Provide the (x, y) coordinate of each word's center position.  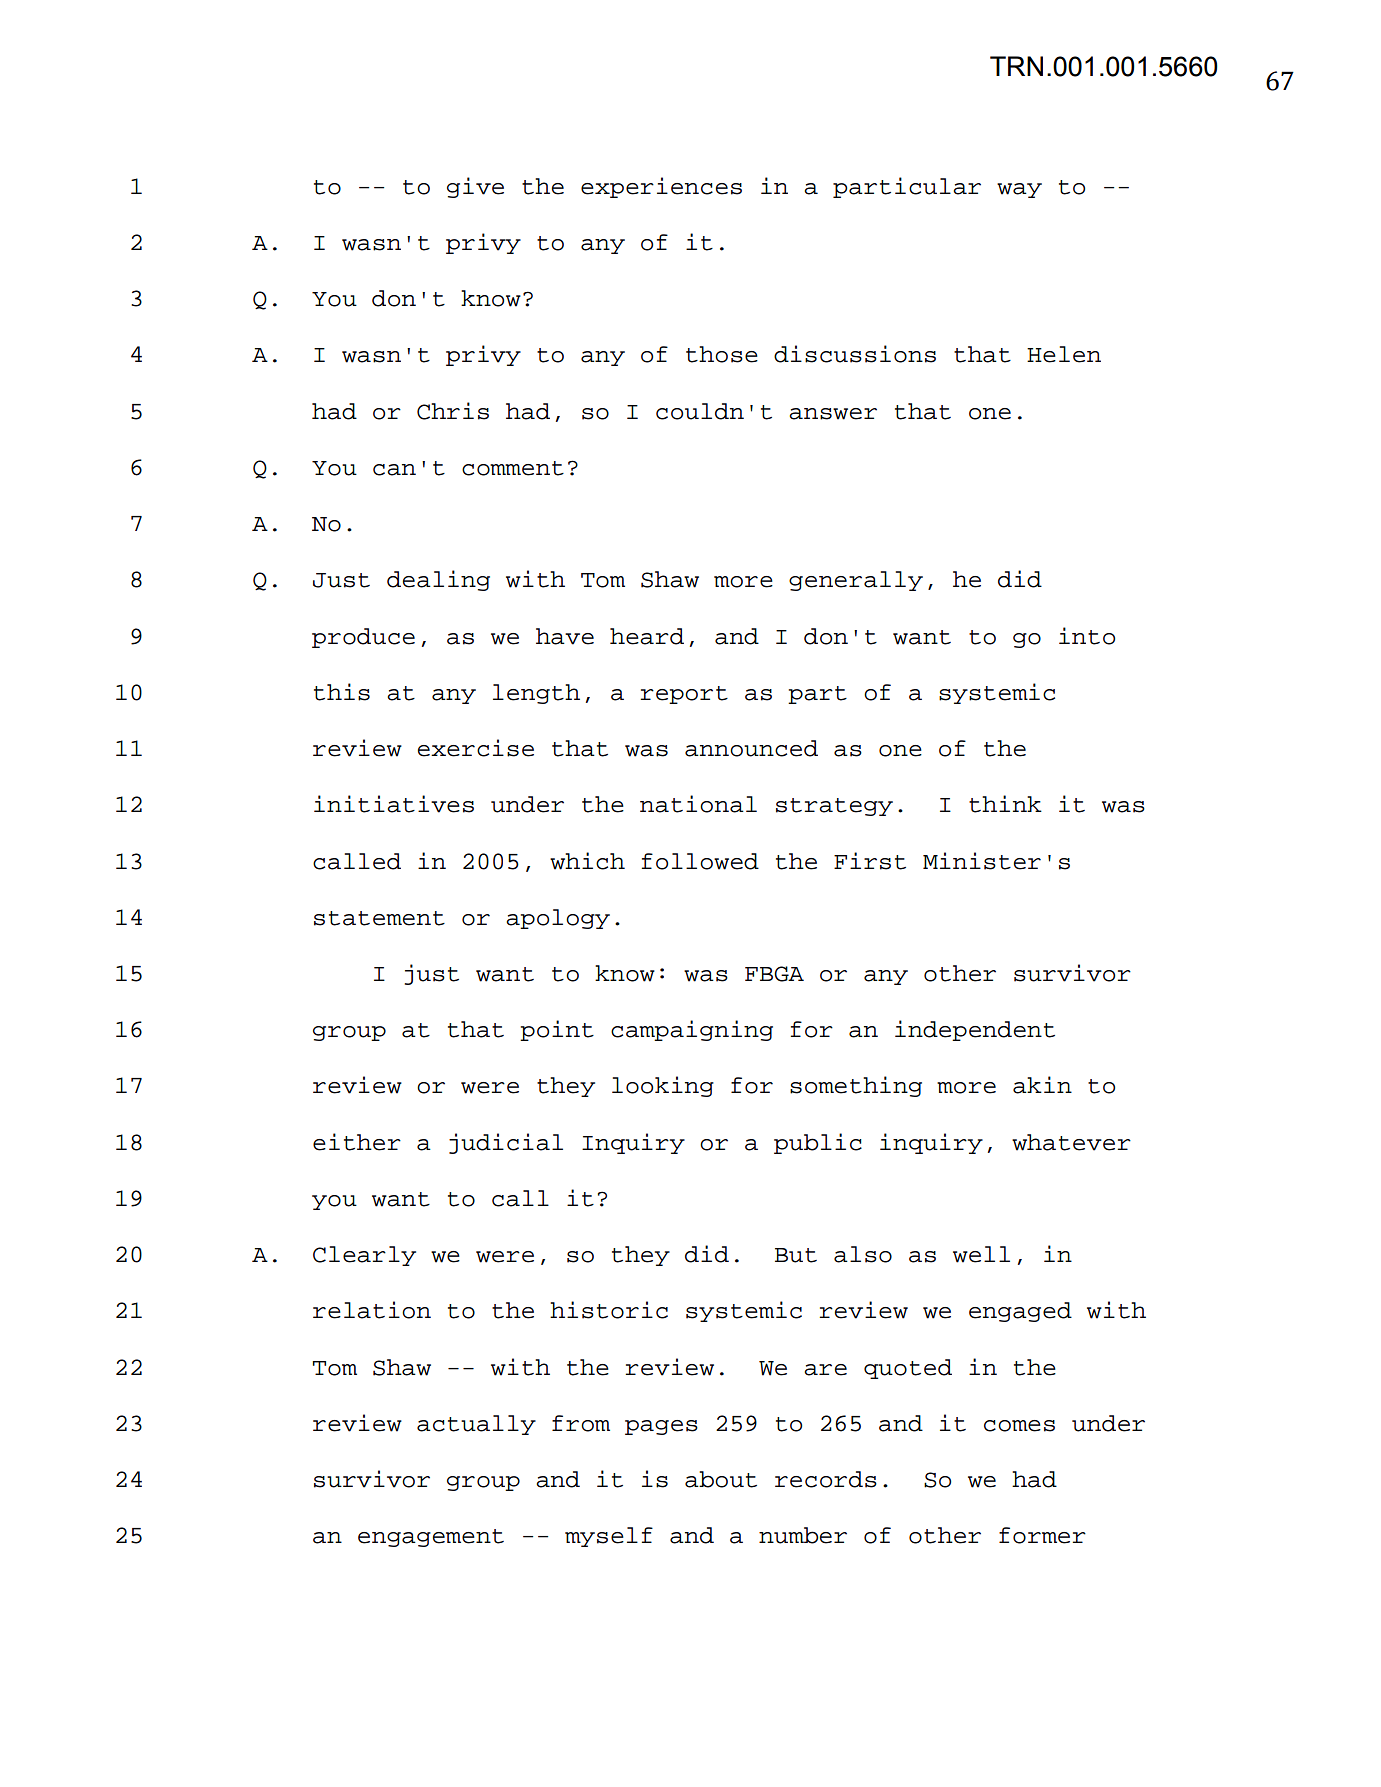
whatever (1071, 1142)
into (1087, 636)
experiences (661, 187)
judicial (506, 1143)
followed (700, 861)
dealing (438, 580)
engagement (431, 1538)
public (818, 1143)
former (1042, 1535)
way (1019, 190)
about (721, 1479)
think (1005, 804)
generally (856, 581)
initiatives (394, 804)
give (475, 187)
